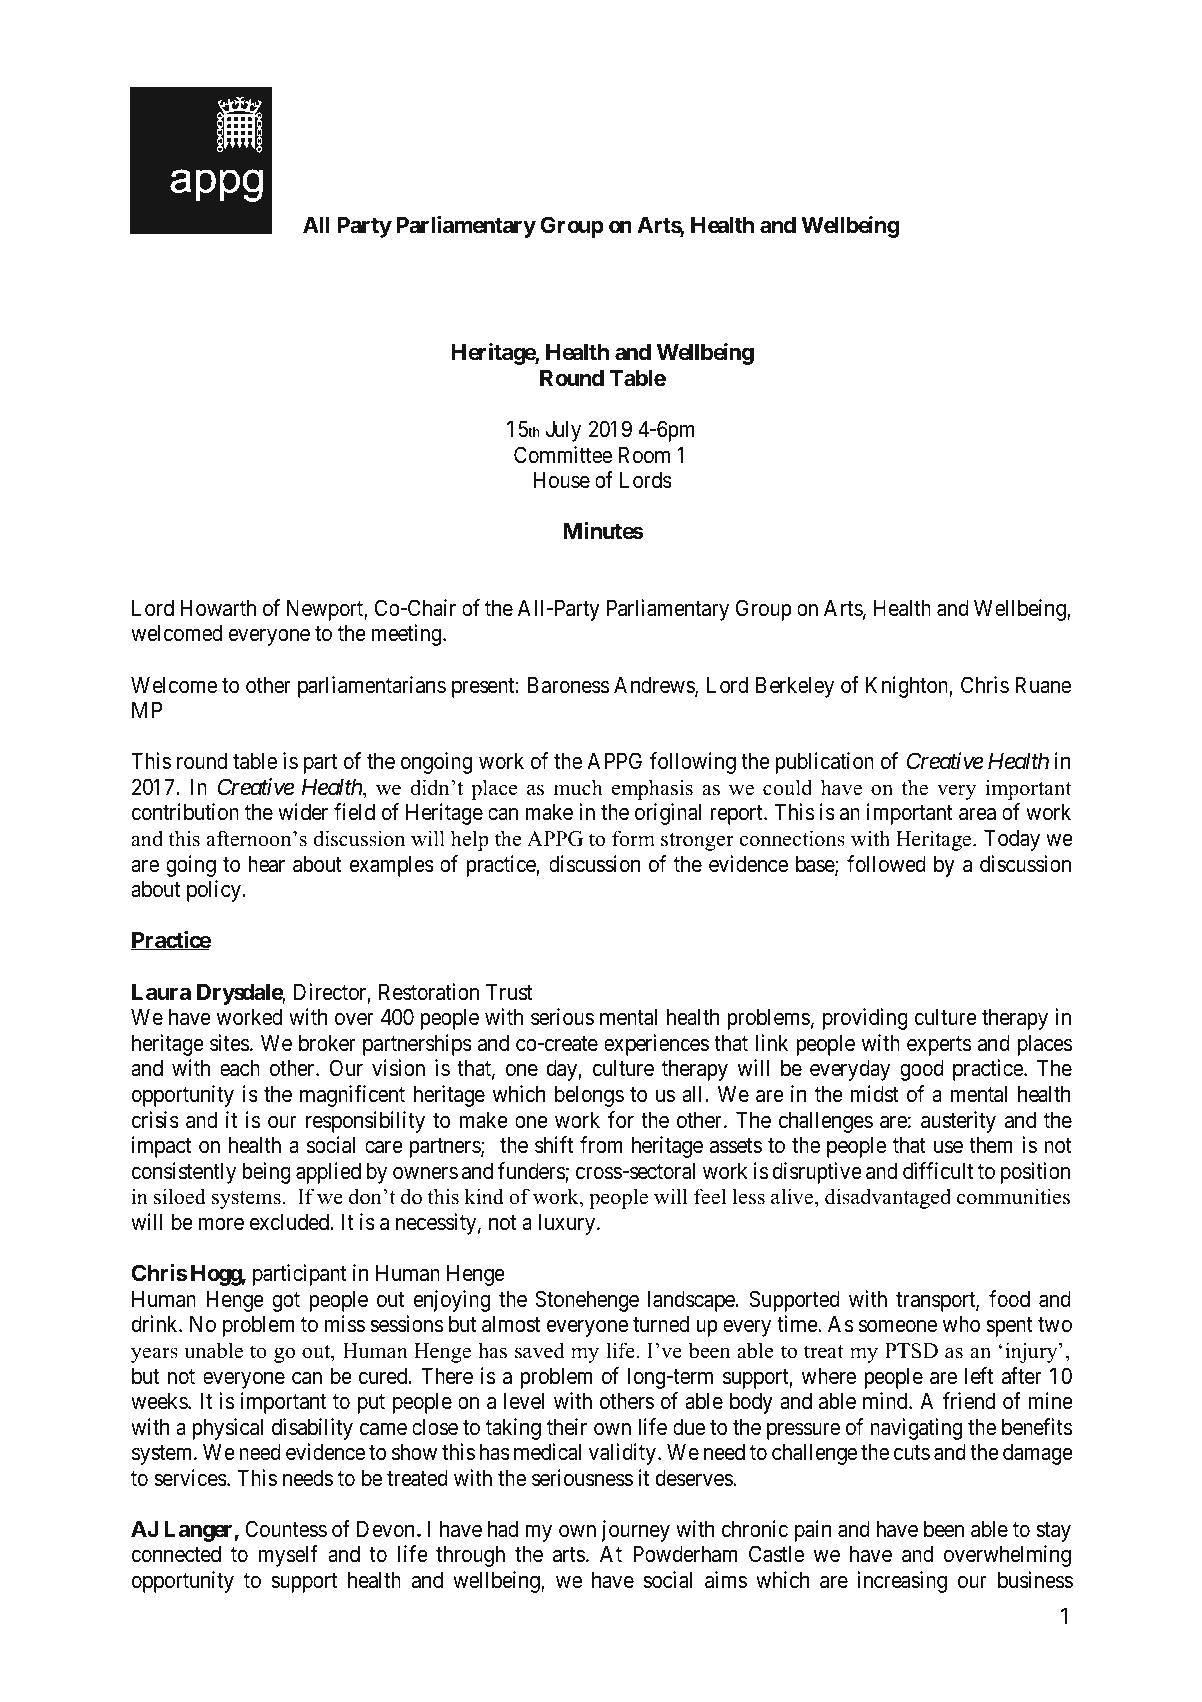  Describe the element at coordinates (635, 1531) in the screenshot. I see `journey` at that location.
